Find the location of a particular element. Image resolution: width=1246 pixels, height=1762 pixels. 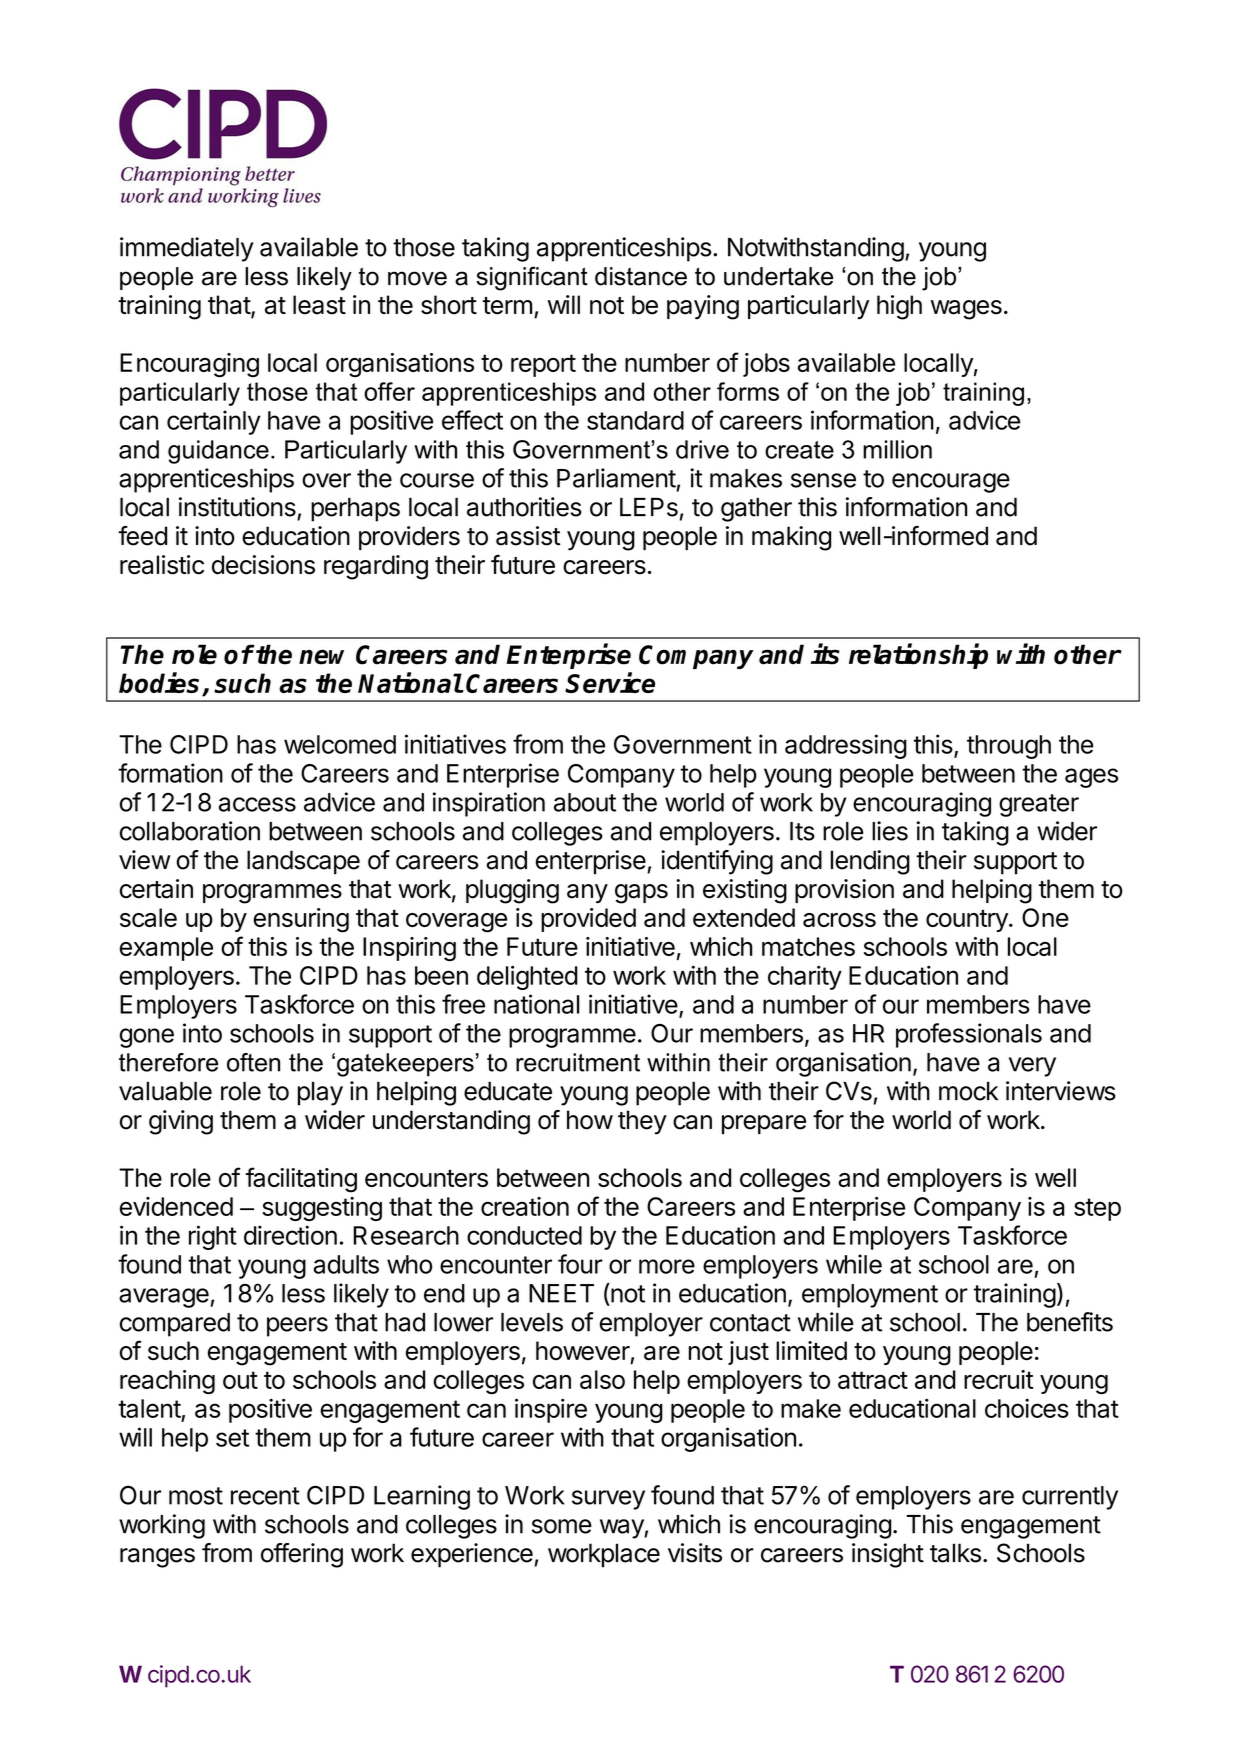

high is located at coordinates (899, 307).
